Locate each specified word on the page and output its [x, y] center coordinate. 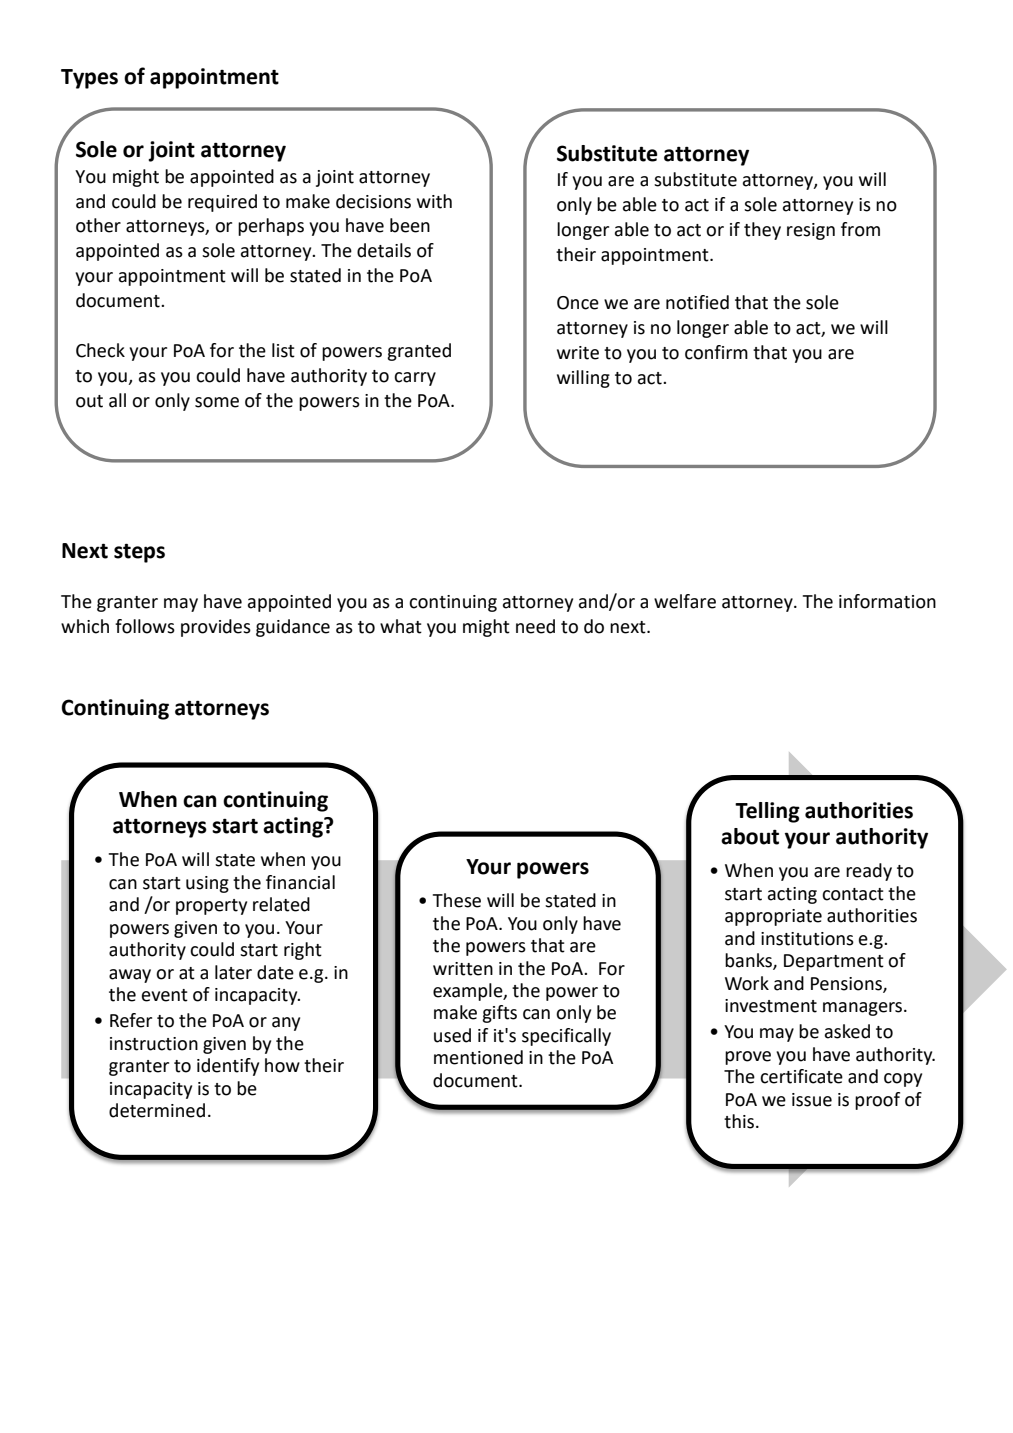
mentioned [478, 1057]
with [434, 201]
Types [89, 79]
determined [157, 1110]
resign [811, 231]
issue [812, 1100]
